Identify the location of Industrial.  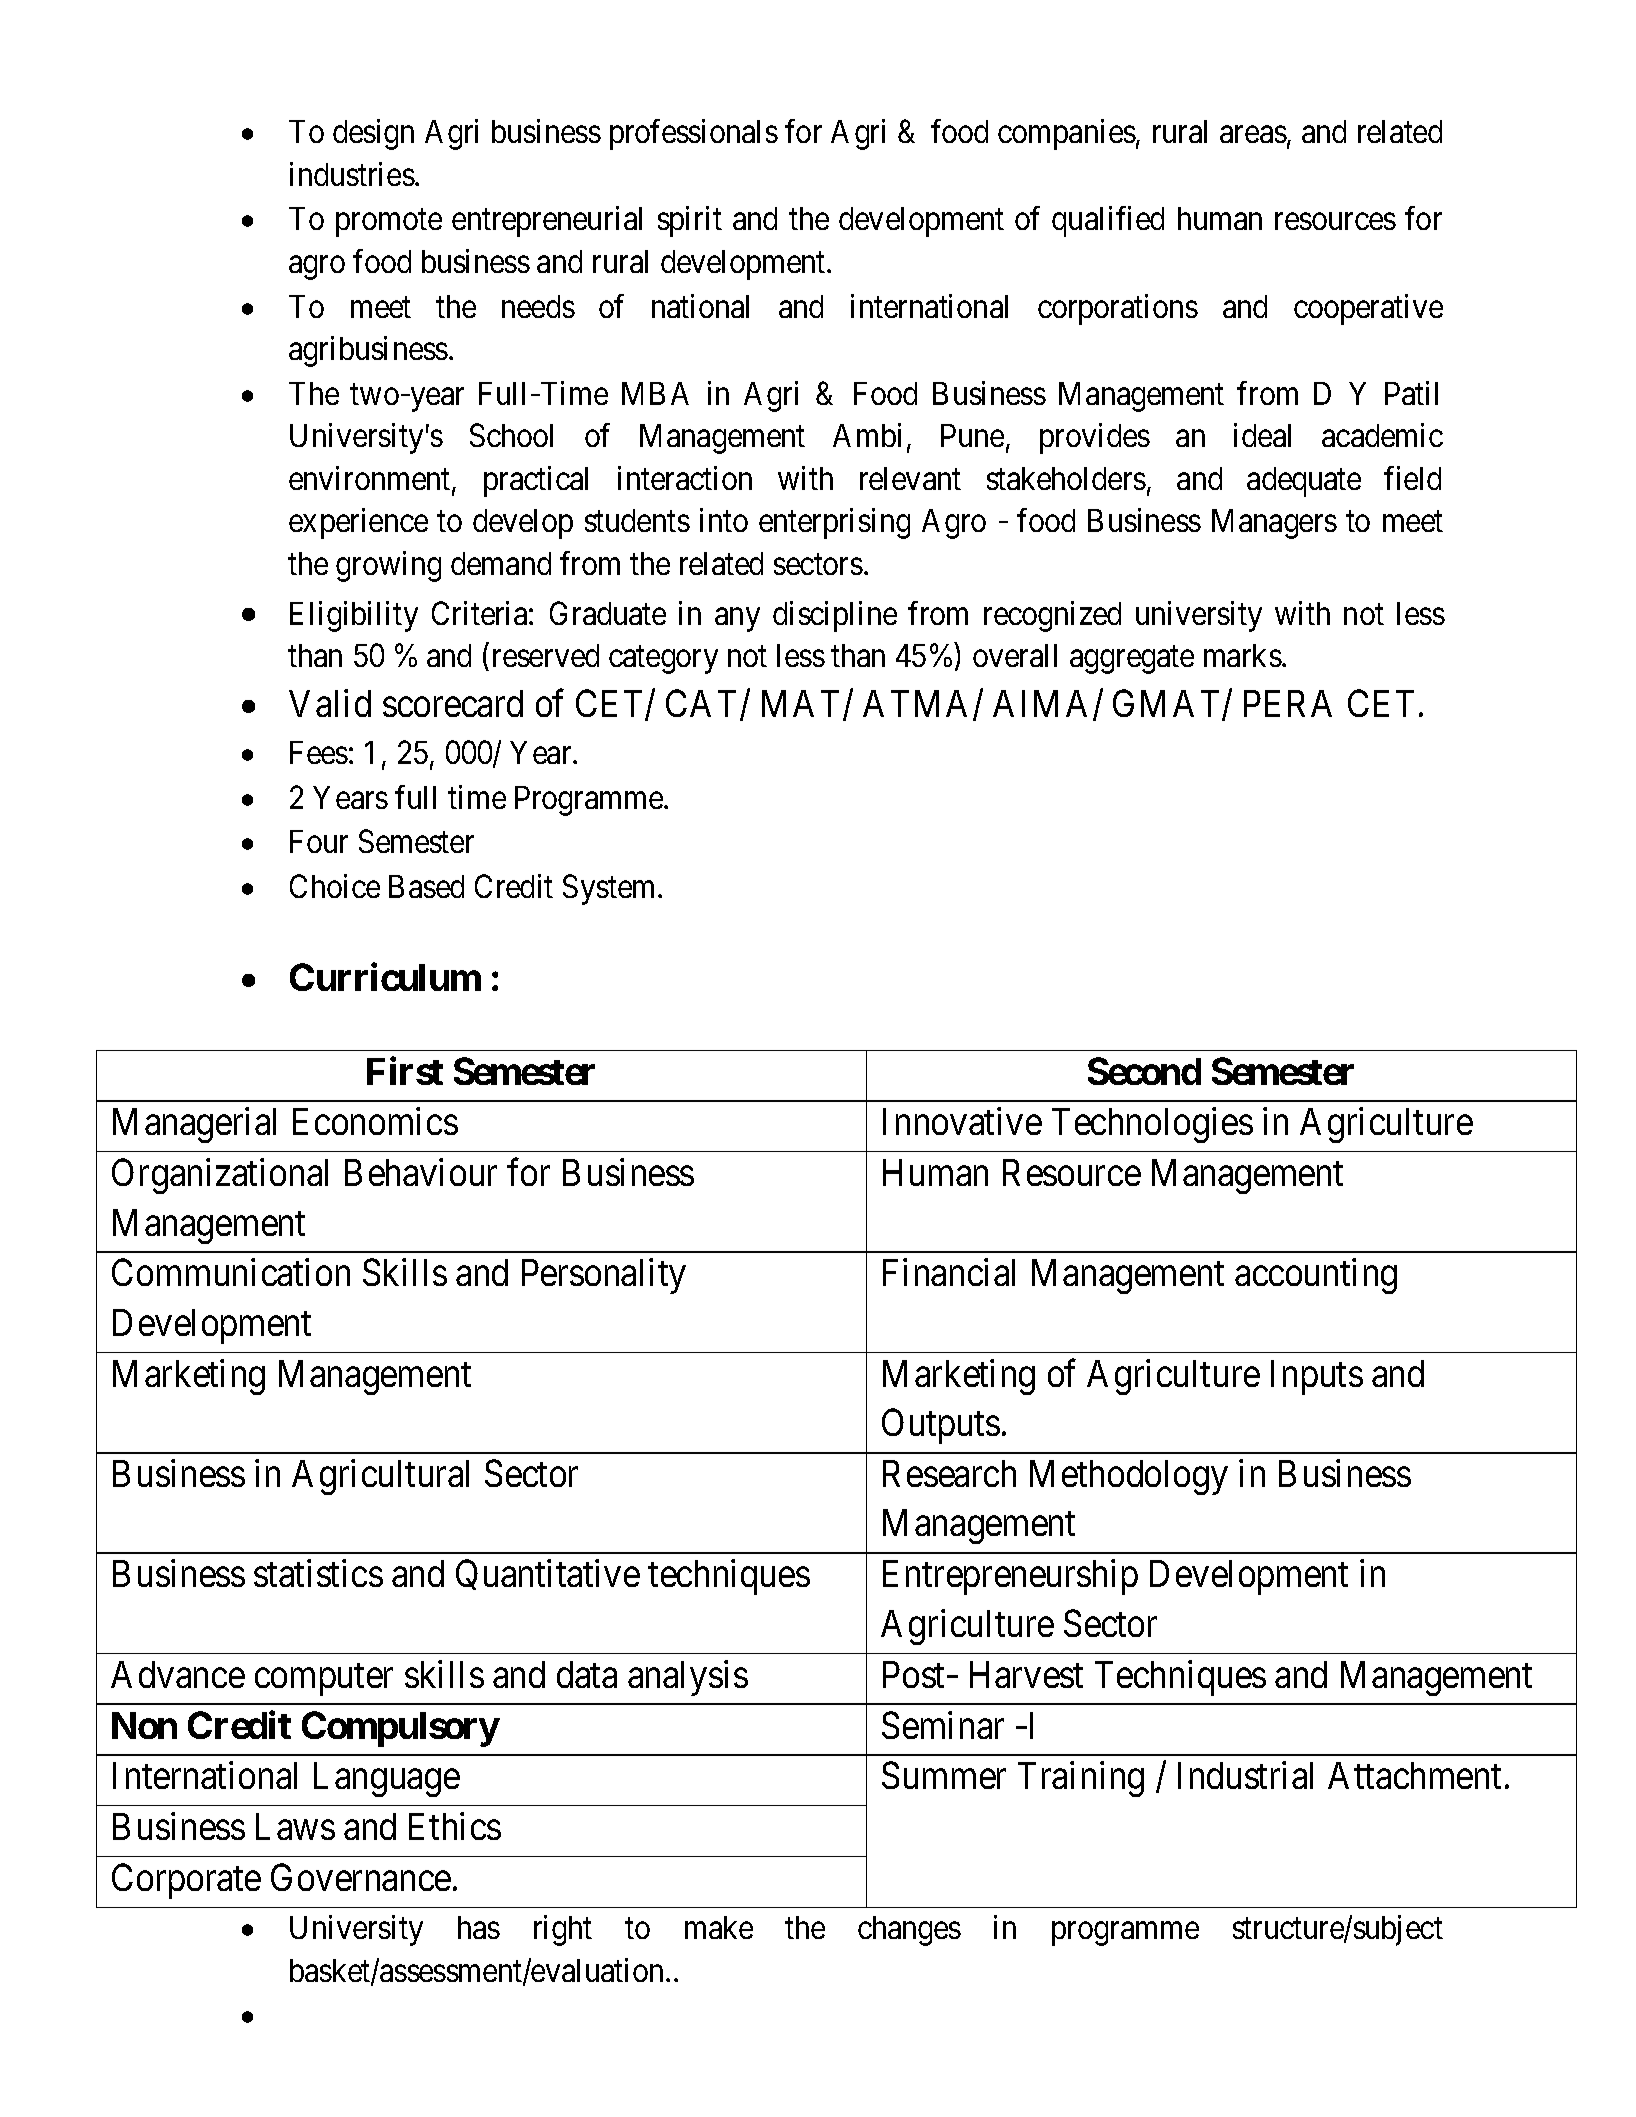
(1245, 1775).
